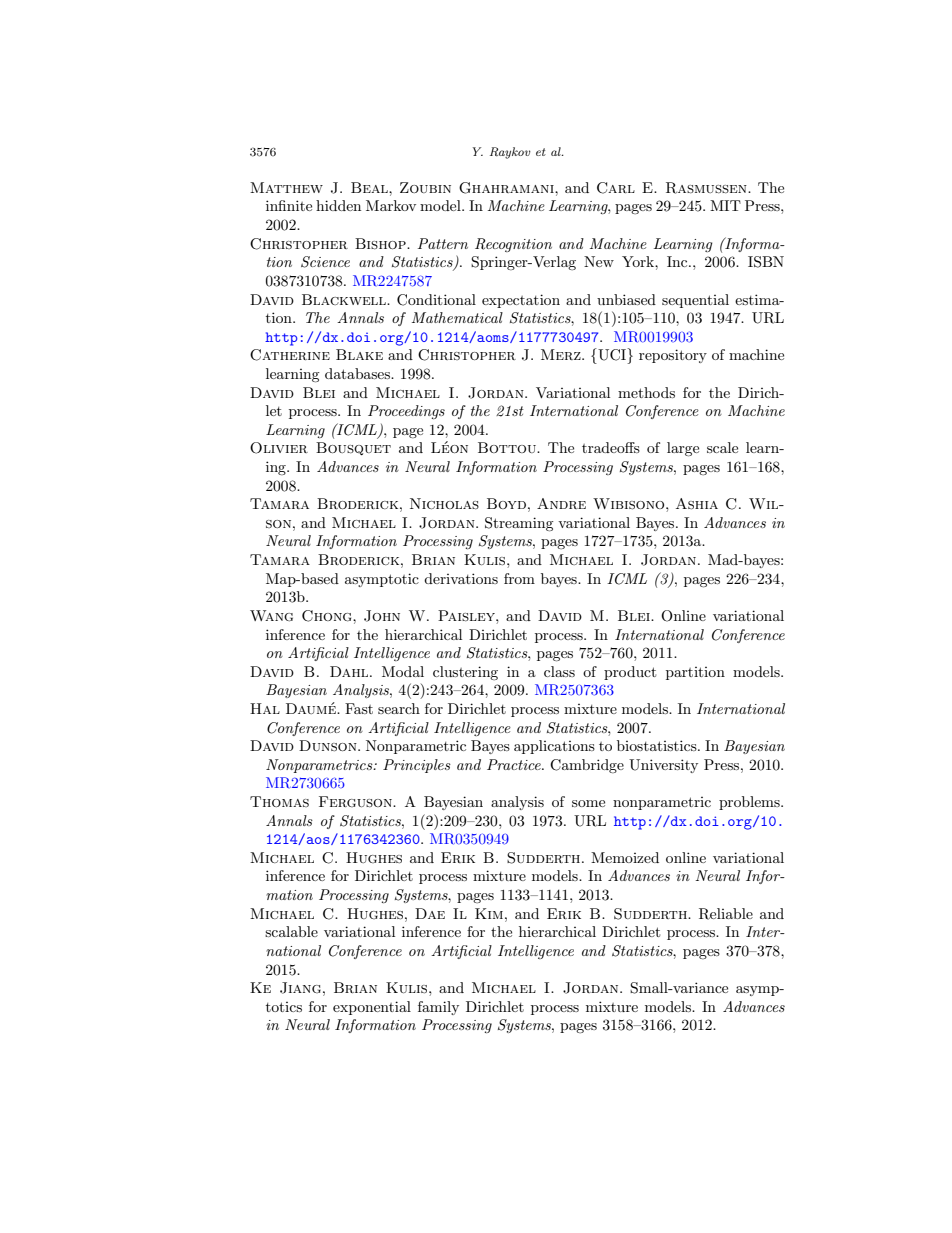  Describe the element at coordinates (663, 766) in the document. I see `University` at that location.
